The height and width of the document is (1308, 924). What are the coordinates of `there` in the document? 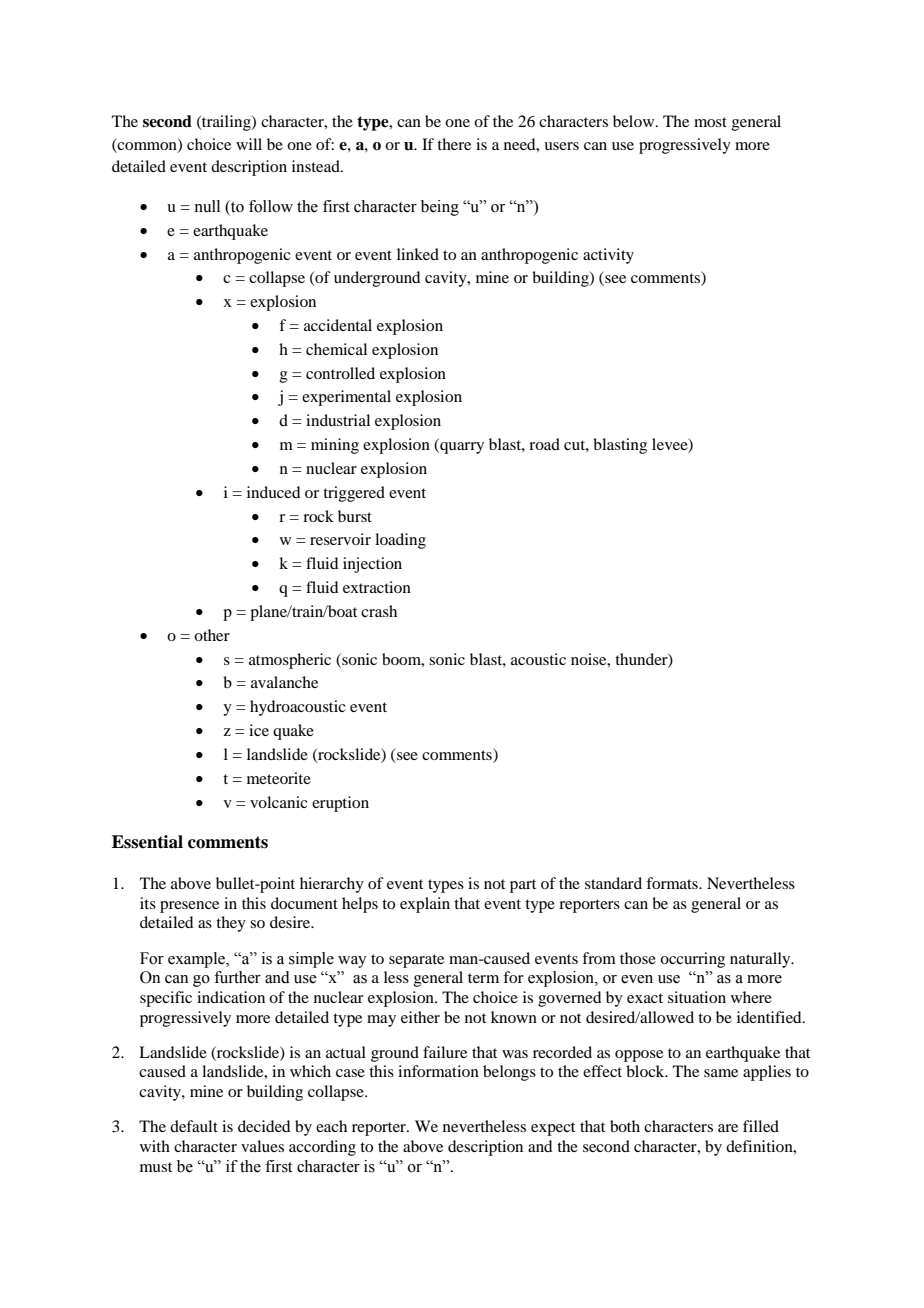 It's located at (454, 144).
